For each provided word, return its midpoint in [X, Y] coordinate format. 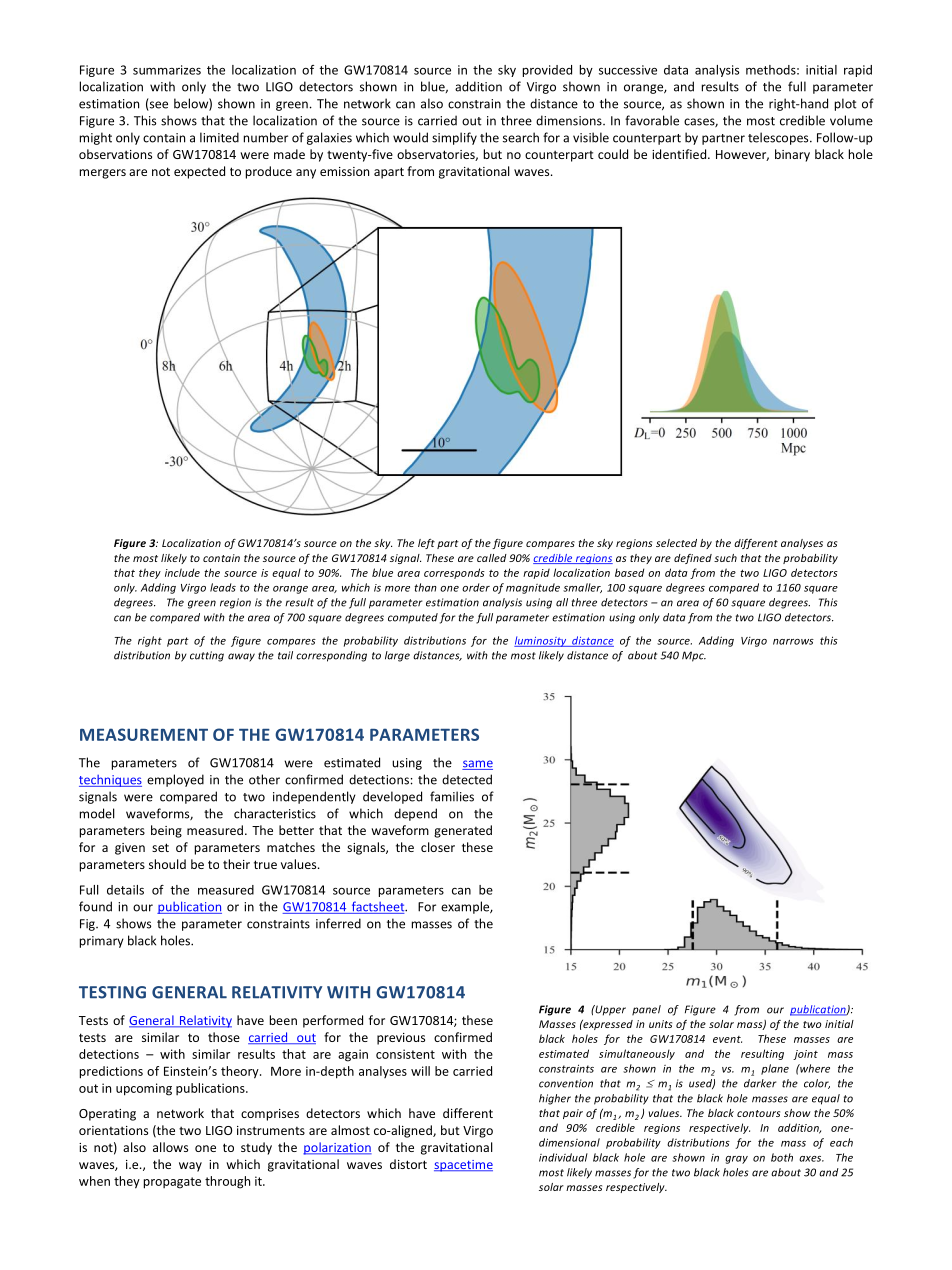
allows [170, 1147]
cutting [207, 656]
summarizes [167, 70]
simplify [454, 138]
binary [792, 155]
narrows [793, 642]
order [476, 587]
